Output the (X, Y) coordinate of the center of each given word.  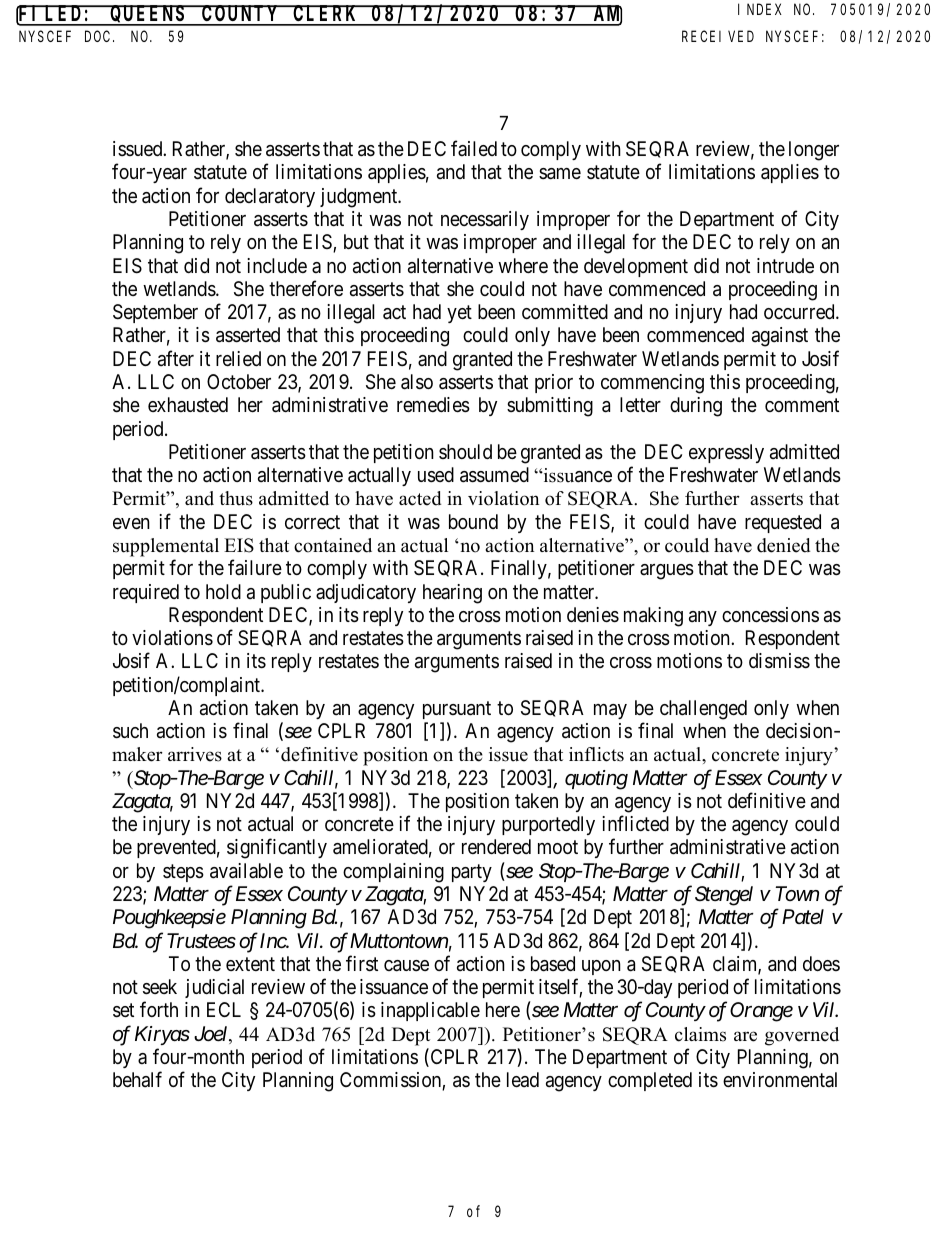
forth (159, 1009)
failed (474, 148)
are (745, 1036)
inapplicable (430, 1011)
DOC (99, 36)
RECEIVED (718, 36)
